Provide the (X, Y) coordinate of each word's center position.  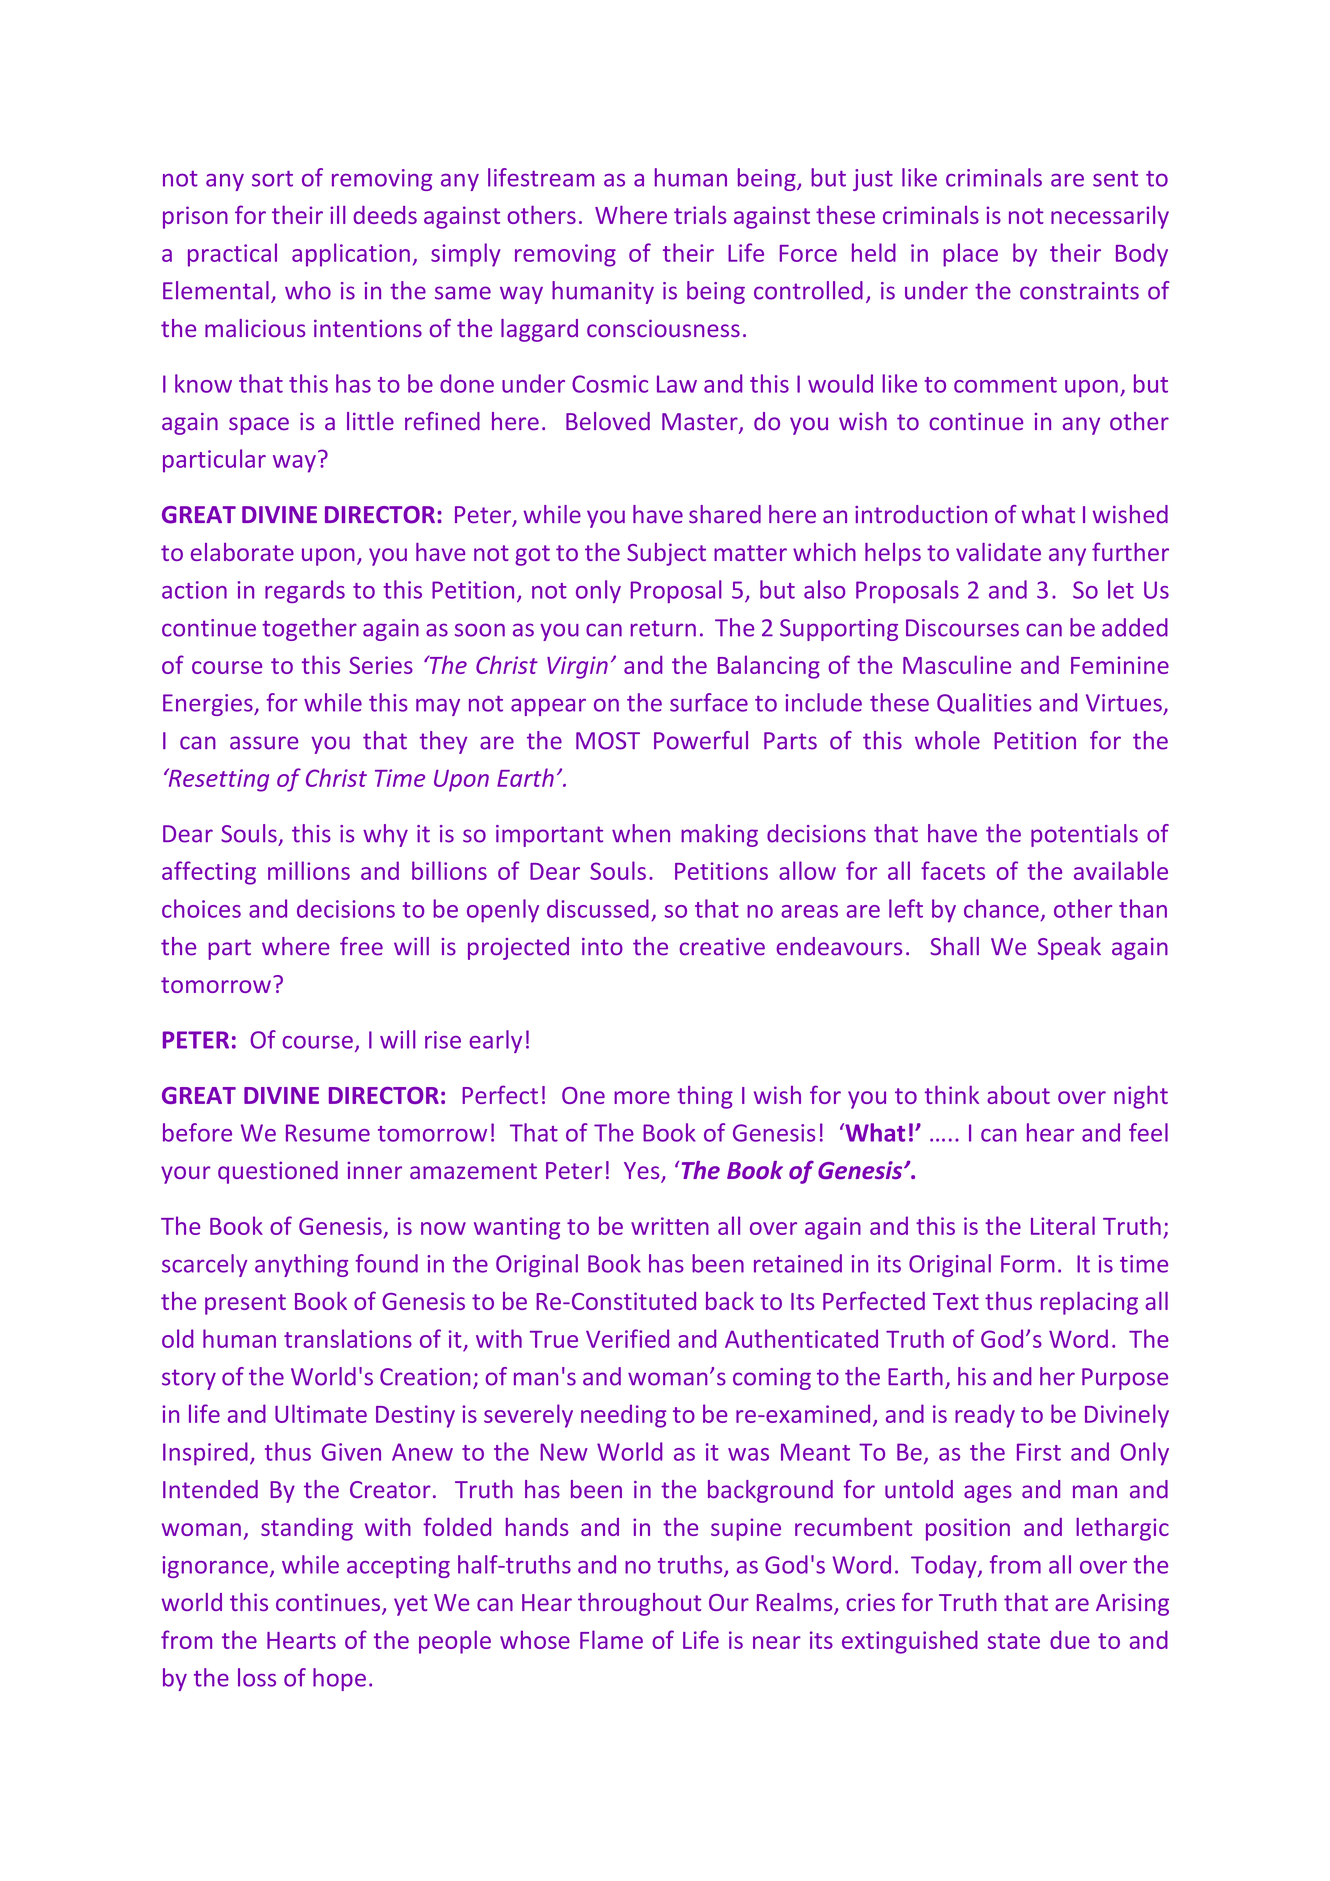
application (351, 255)
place (970, 255)
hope (339, 1679)
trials (700, 214)
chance (1001, 908)
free (361, 946)
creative (722, 947)
